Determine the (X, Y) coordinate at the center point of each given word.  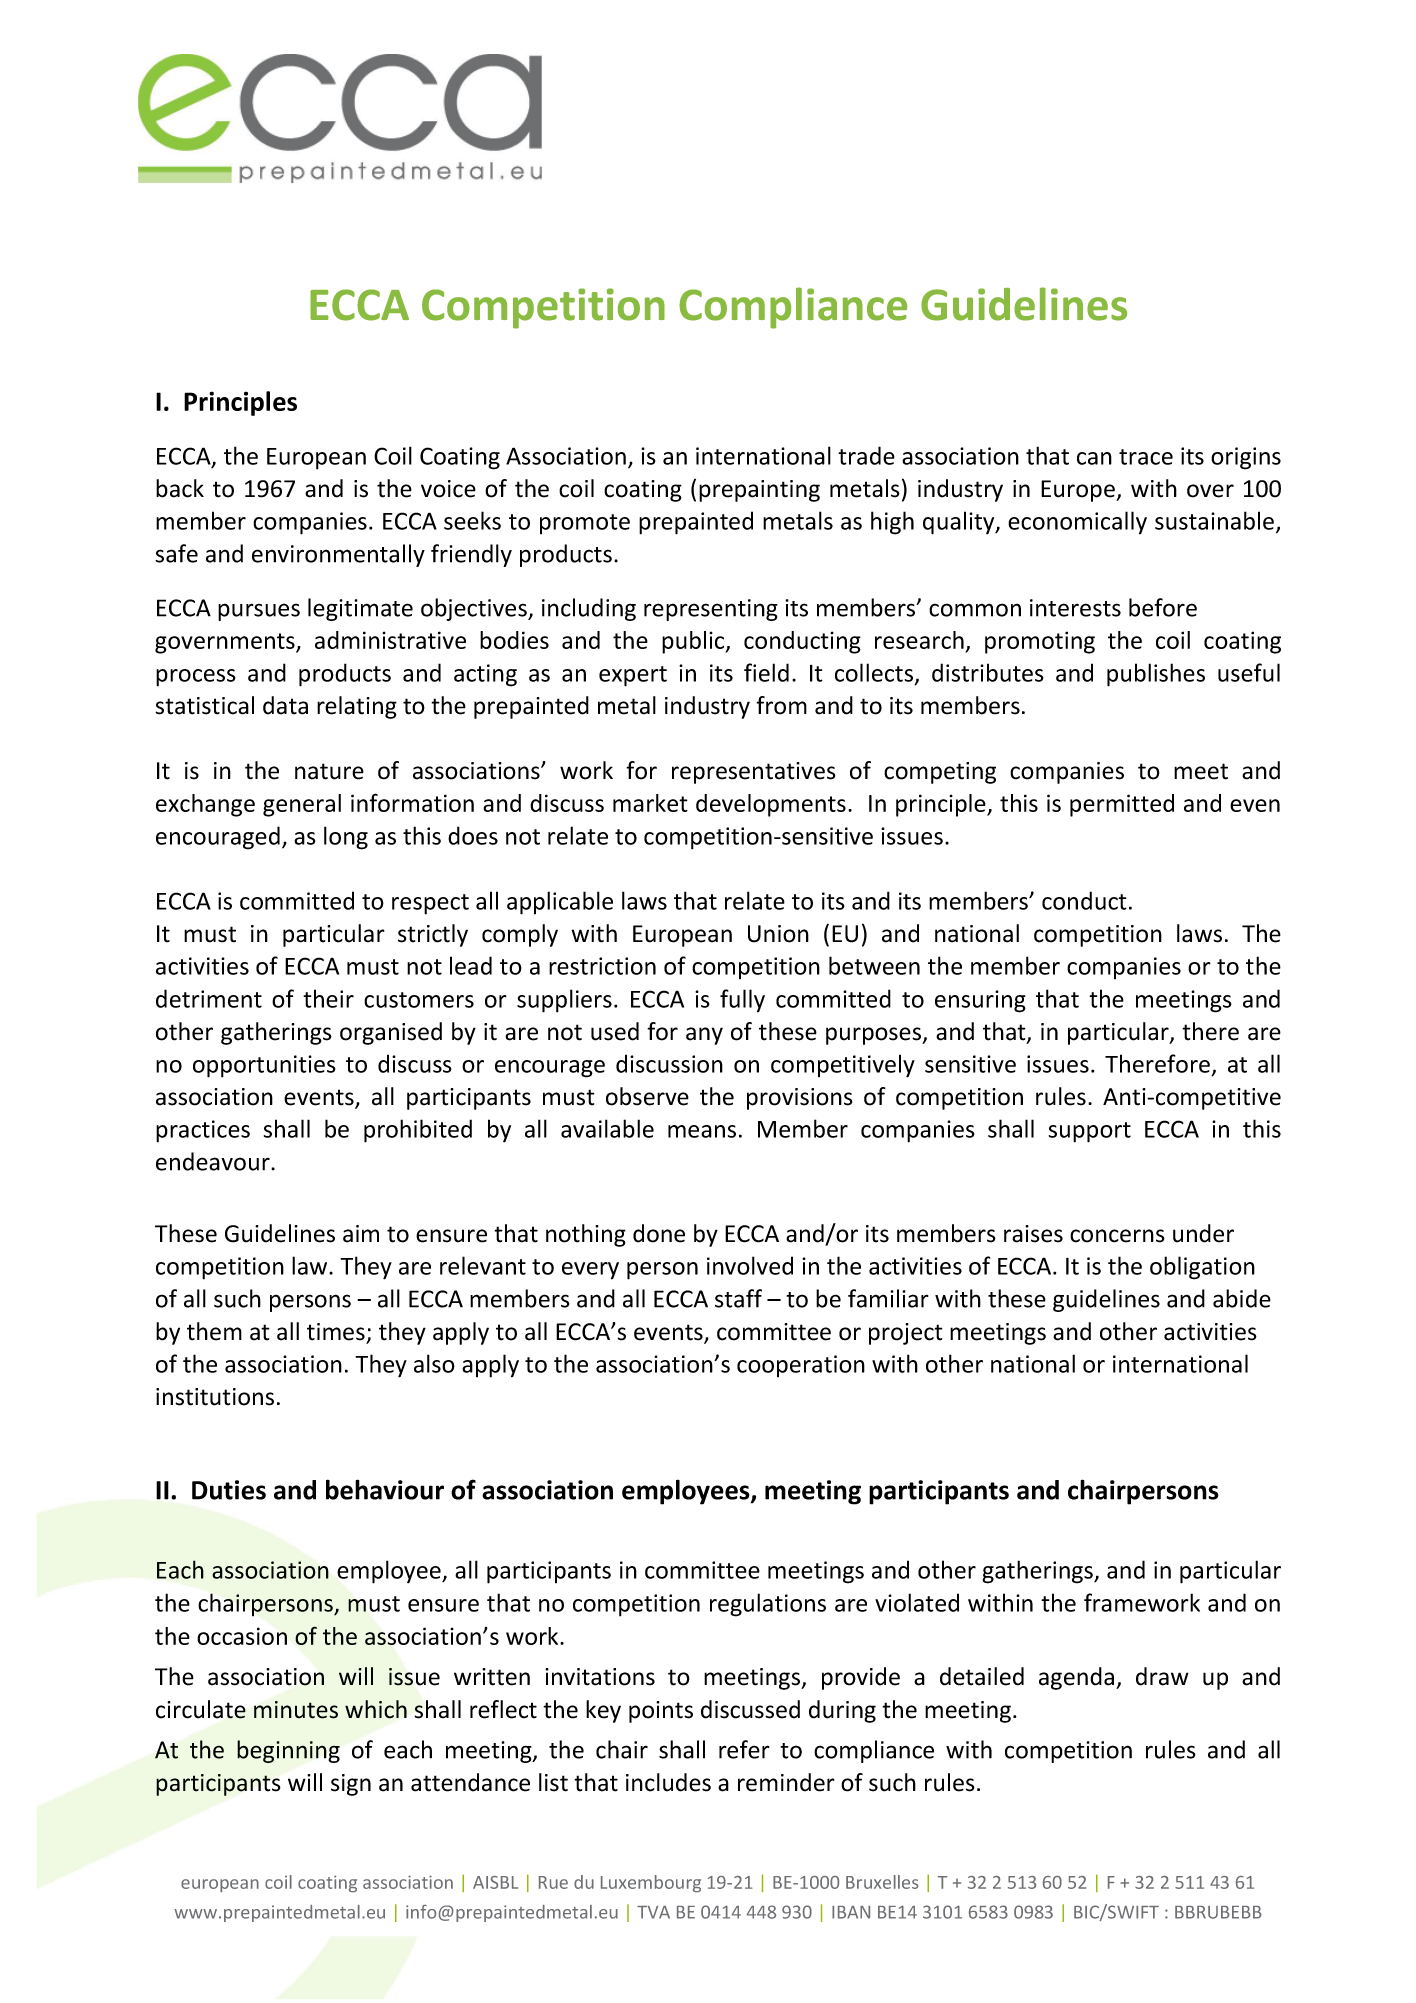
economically (1077, 522)
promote (585, 524)
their (328, 998)
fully (742, 1000)
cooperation (801, 1366)
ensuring (980, 1001)
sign (351, 1785)
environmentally (338, 555)
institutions (215, 1397)
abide (1242, 1298)
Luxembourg (651, 1883)
